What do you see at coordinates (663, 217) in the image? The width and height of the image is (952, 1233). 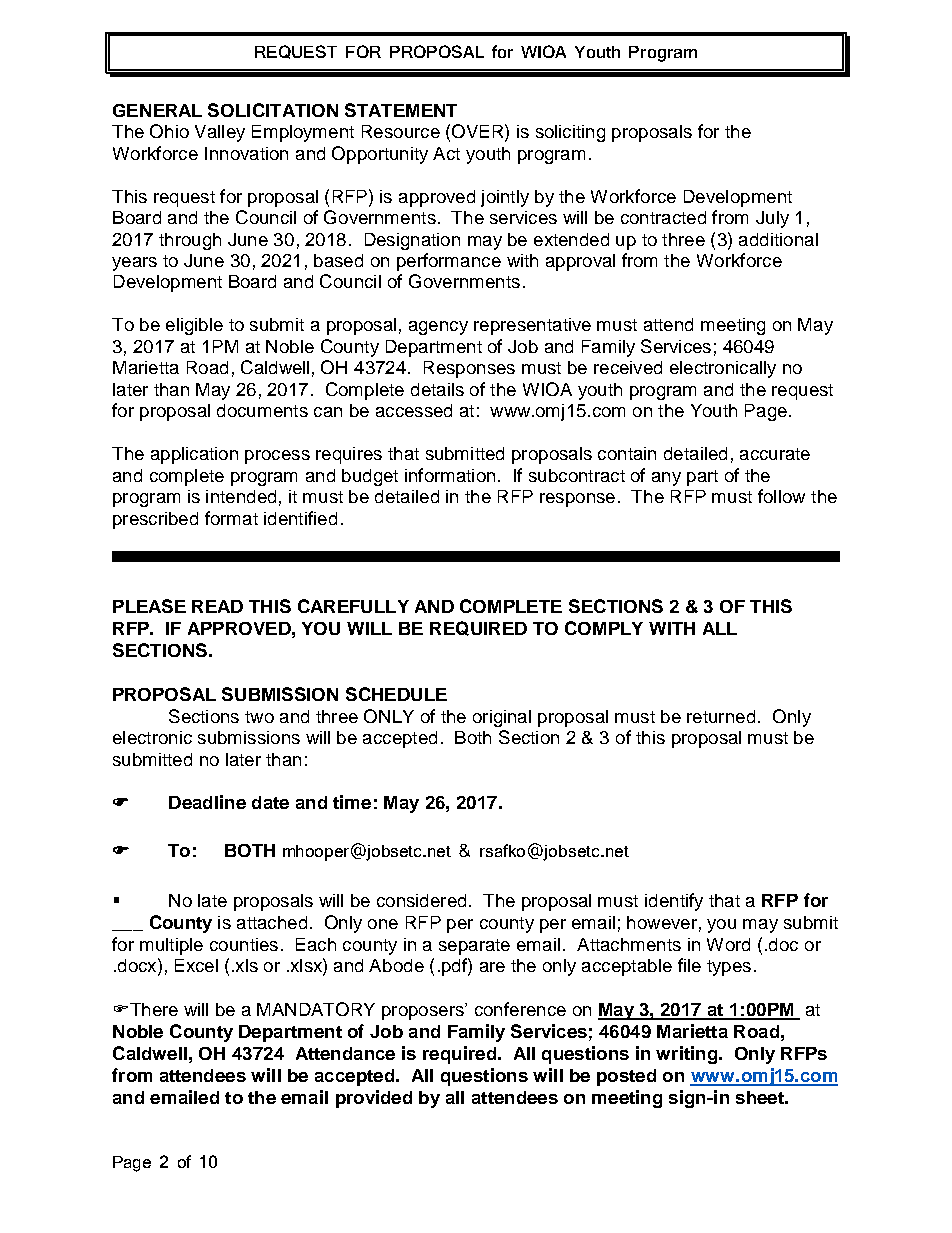 I see `contracted` at bounding box center [663, 217].
